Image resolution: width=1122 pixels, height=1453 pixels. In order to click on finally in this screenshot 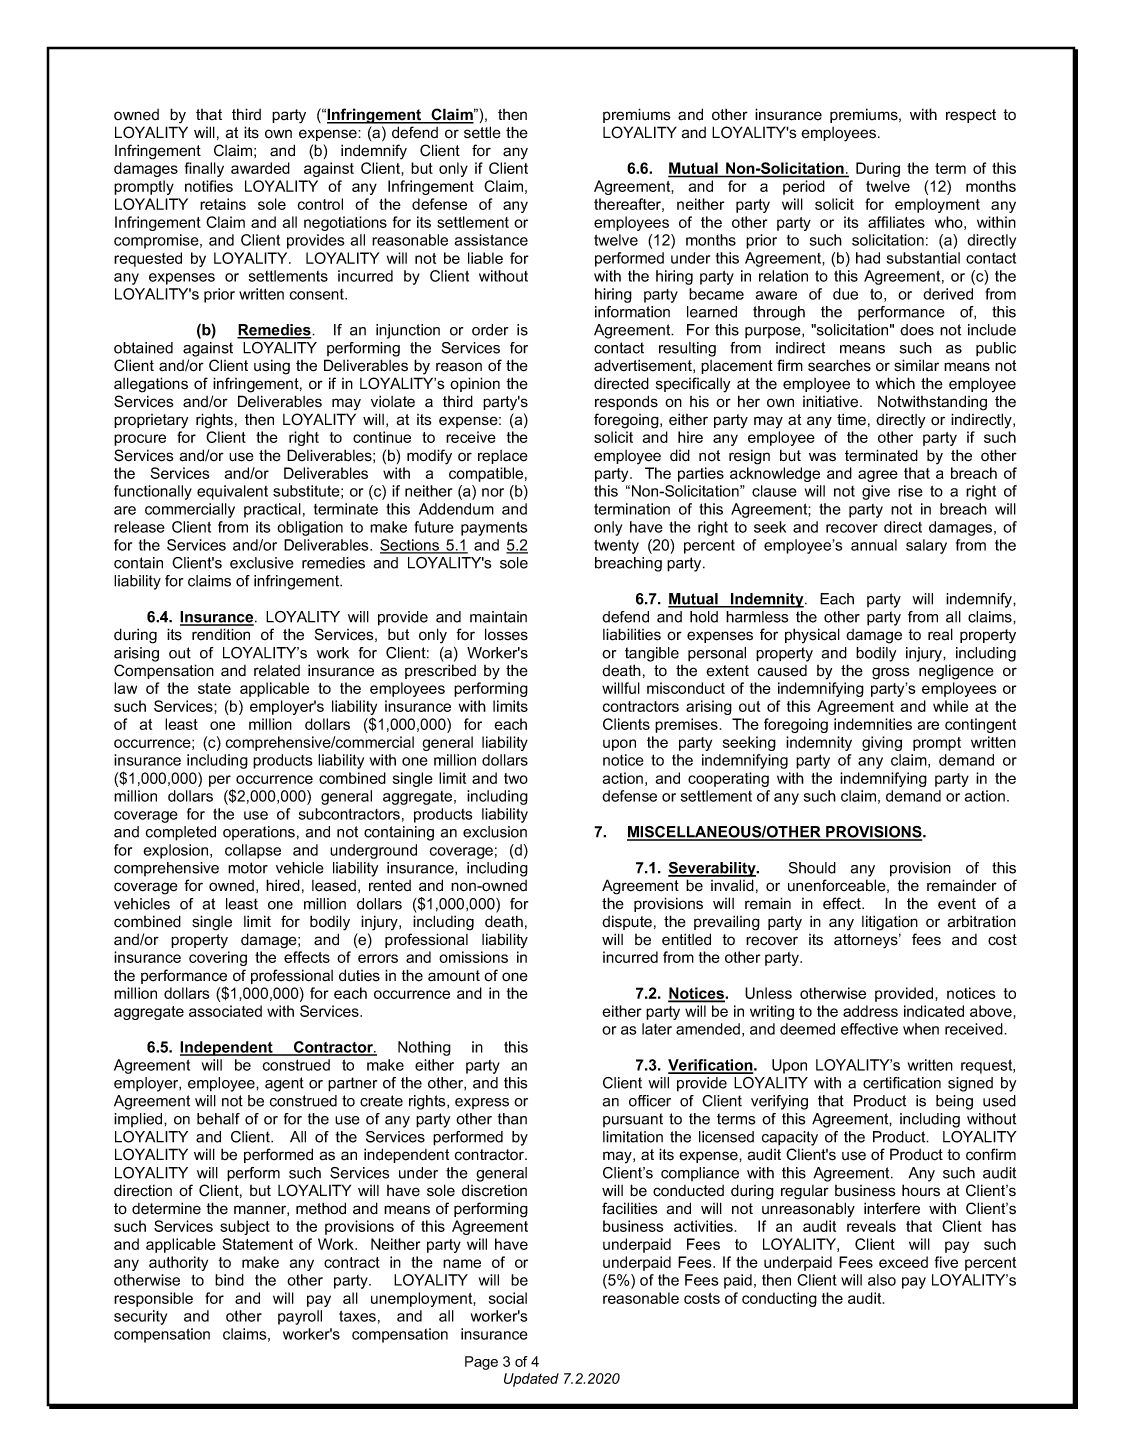, I will do `click(204, 169)`.
